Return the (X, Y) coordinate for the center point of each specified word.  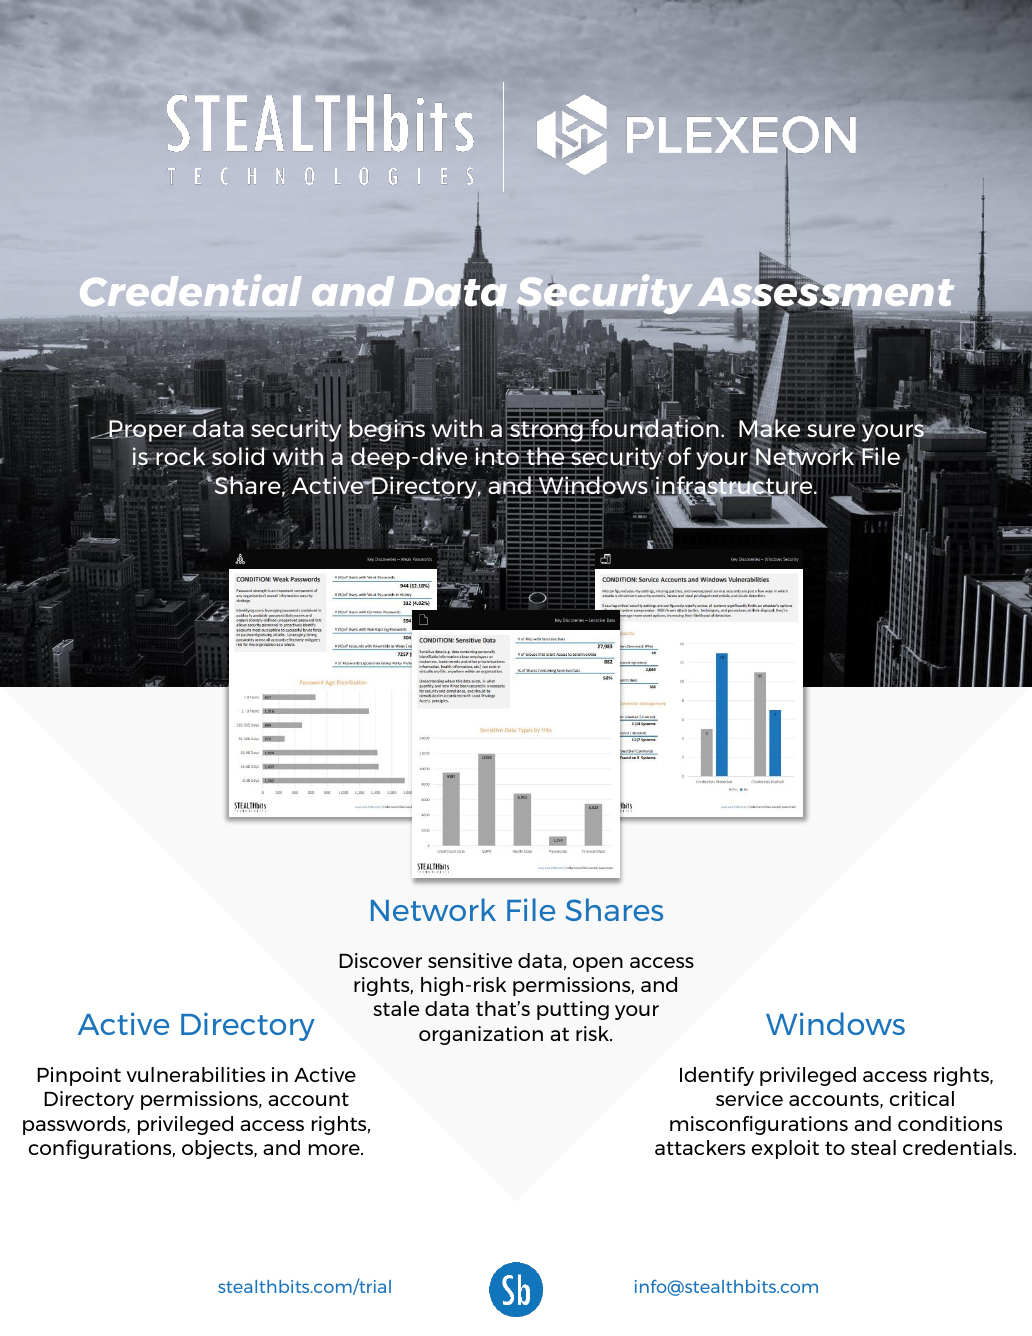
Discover (380, 960)
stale (396, 1008)
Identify (717, 1076)
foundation (654, 428)
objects (218, 1149)
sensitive (470, 960)
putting (573, 1010)
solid (239, 456)
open (598, 964)
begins (387, 432)
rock (179, 457)
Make (769, 429)
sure (831, 430)
